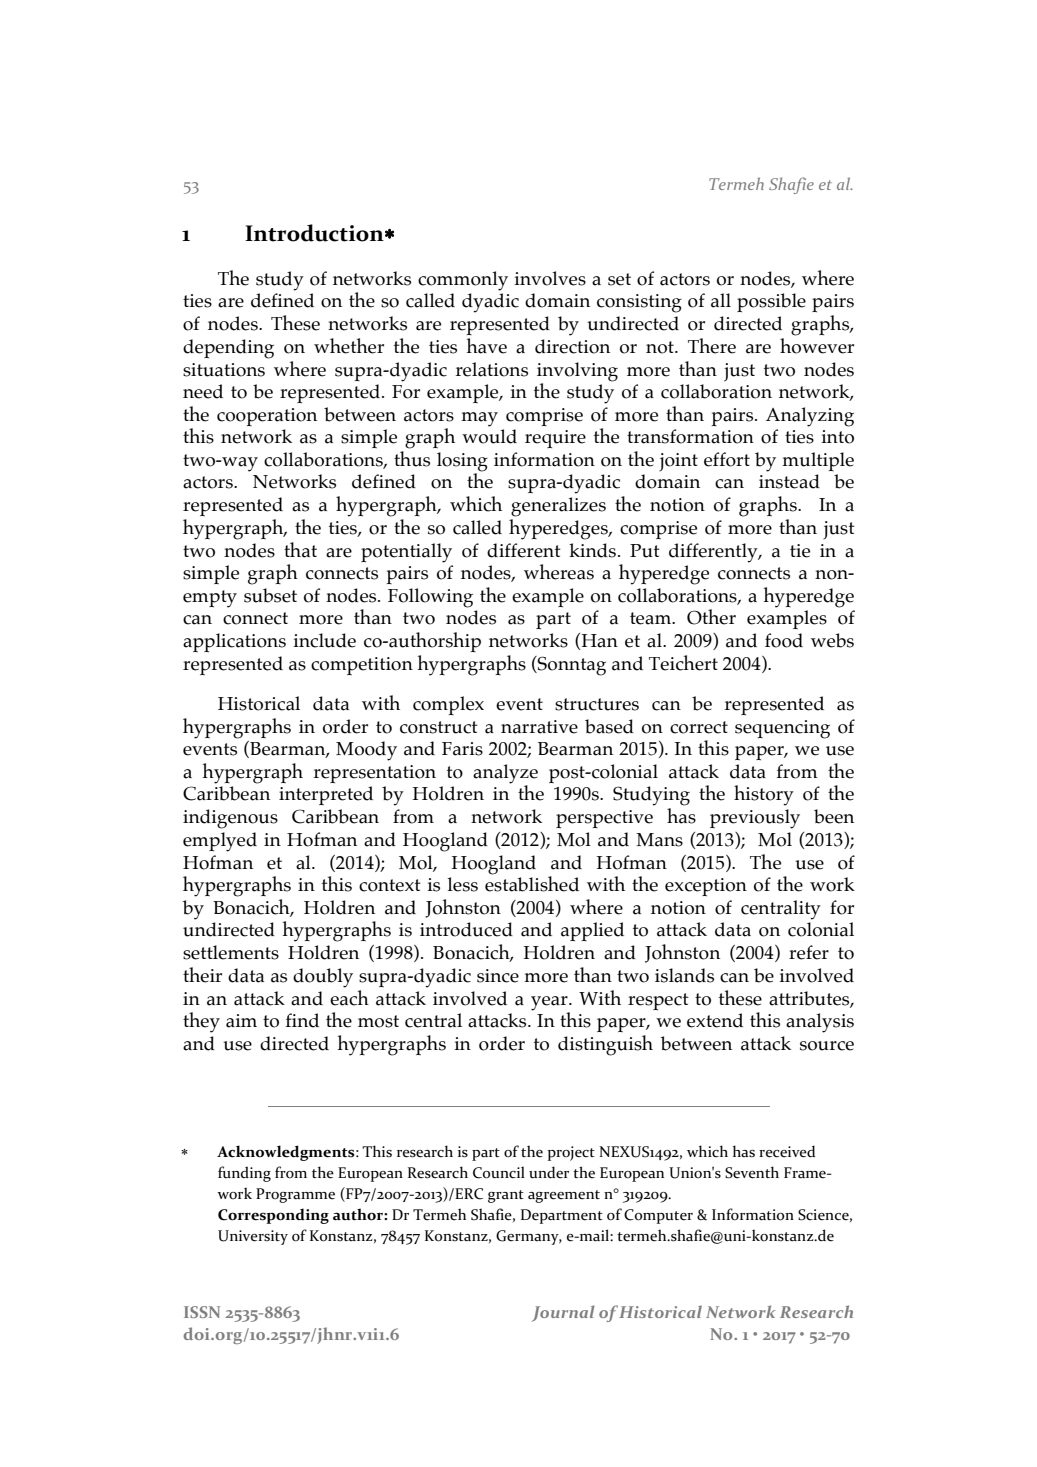 This image has width=1037, height=1467. What do you see at coordinates (550, 278) in the image?
I see `involves` at bounding box center [550, 278].
